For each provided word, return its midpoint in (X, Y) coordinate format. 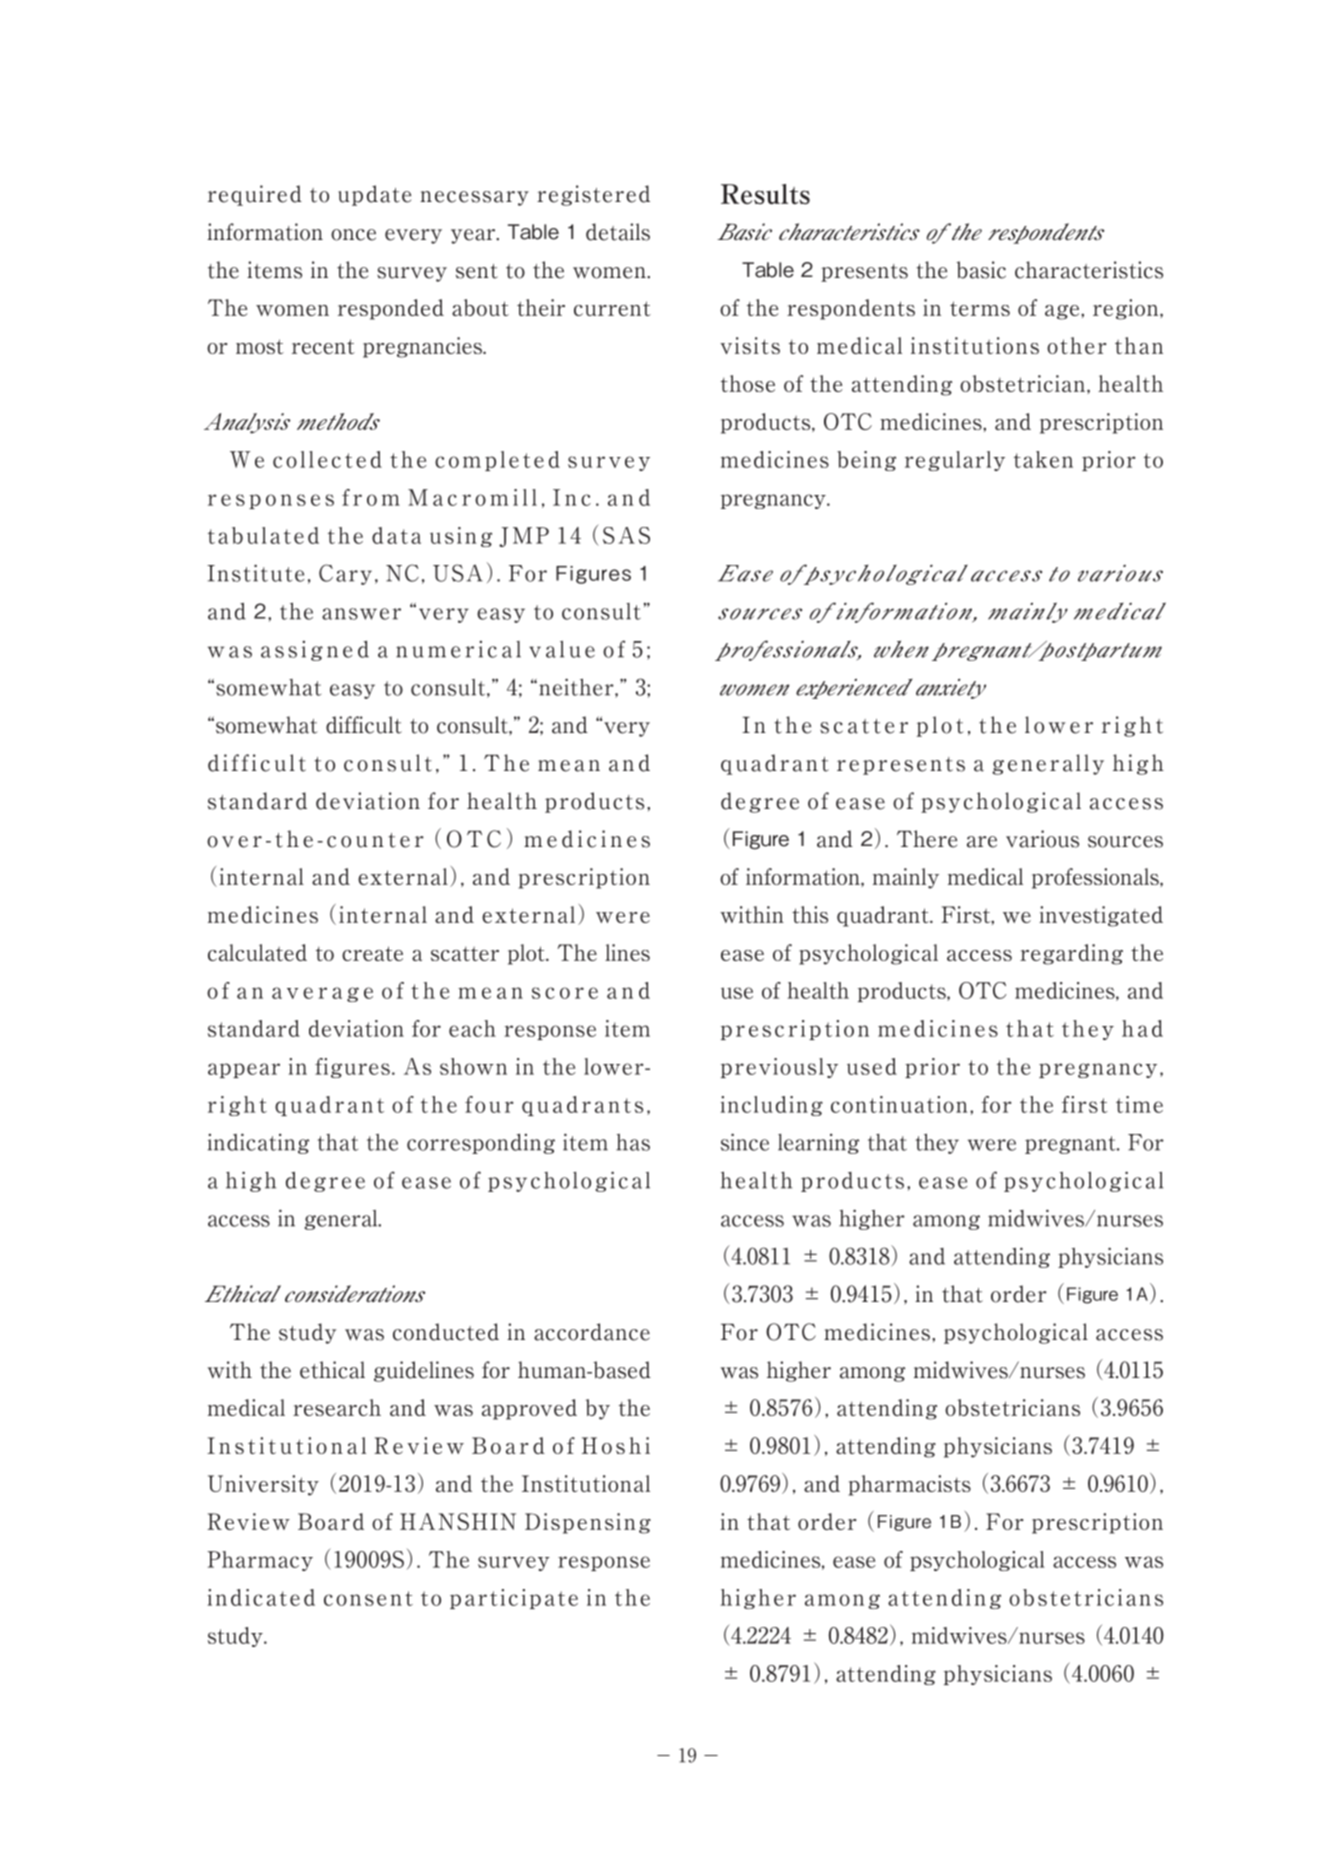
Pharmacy (260, 1561)
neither (577, 688)
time (1139, 1104)
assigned (315, 651)
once (353, 235)
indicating (258, 1143)
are (982, 842)
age (1063, 312)
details (618, 232)
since (745, 1142)
